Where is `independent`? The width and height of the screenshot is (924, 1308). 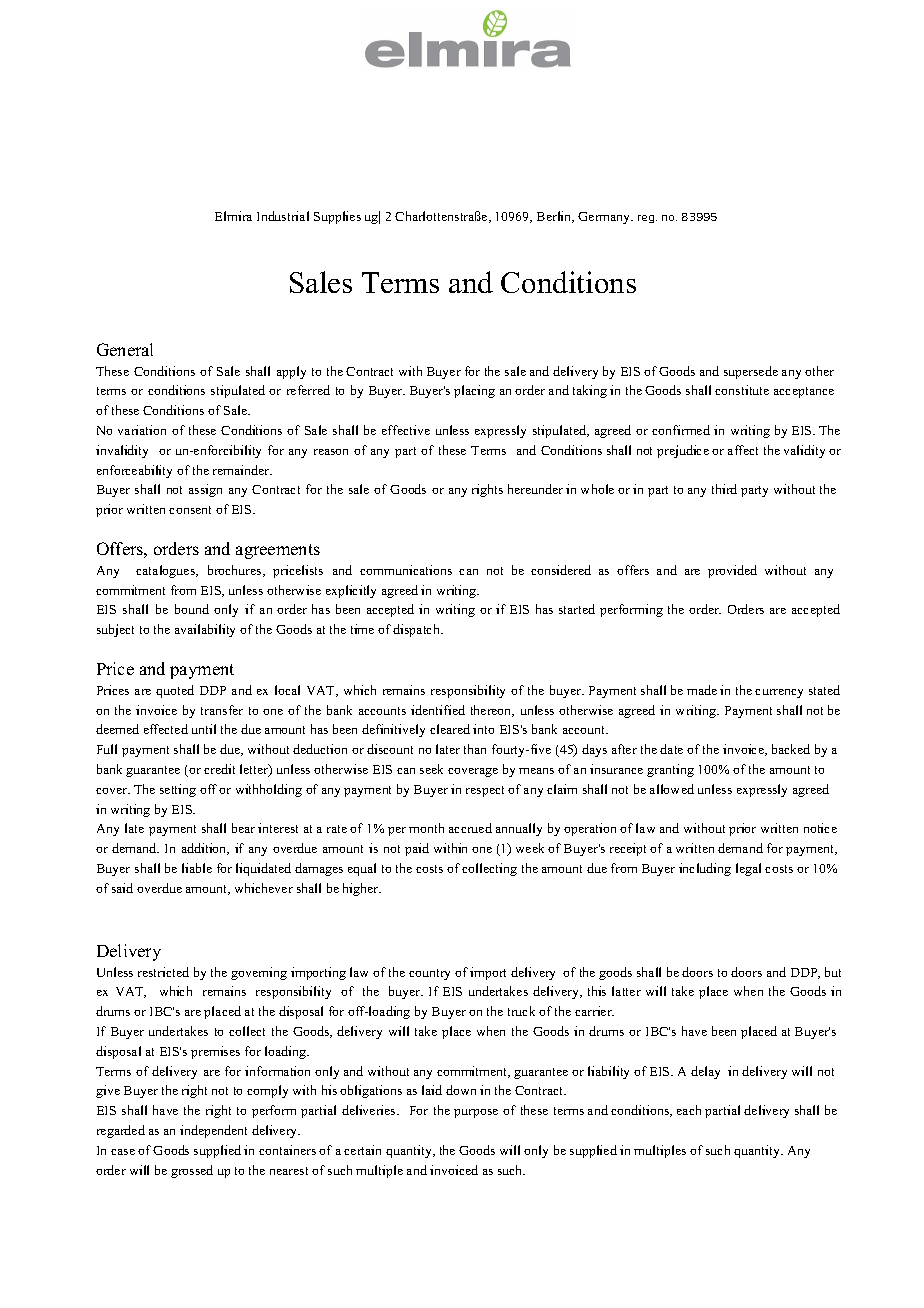
independent is located at coordinates (213, 1131).
